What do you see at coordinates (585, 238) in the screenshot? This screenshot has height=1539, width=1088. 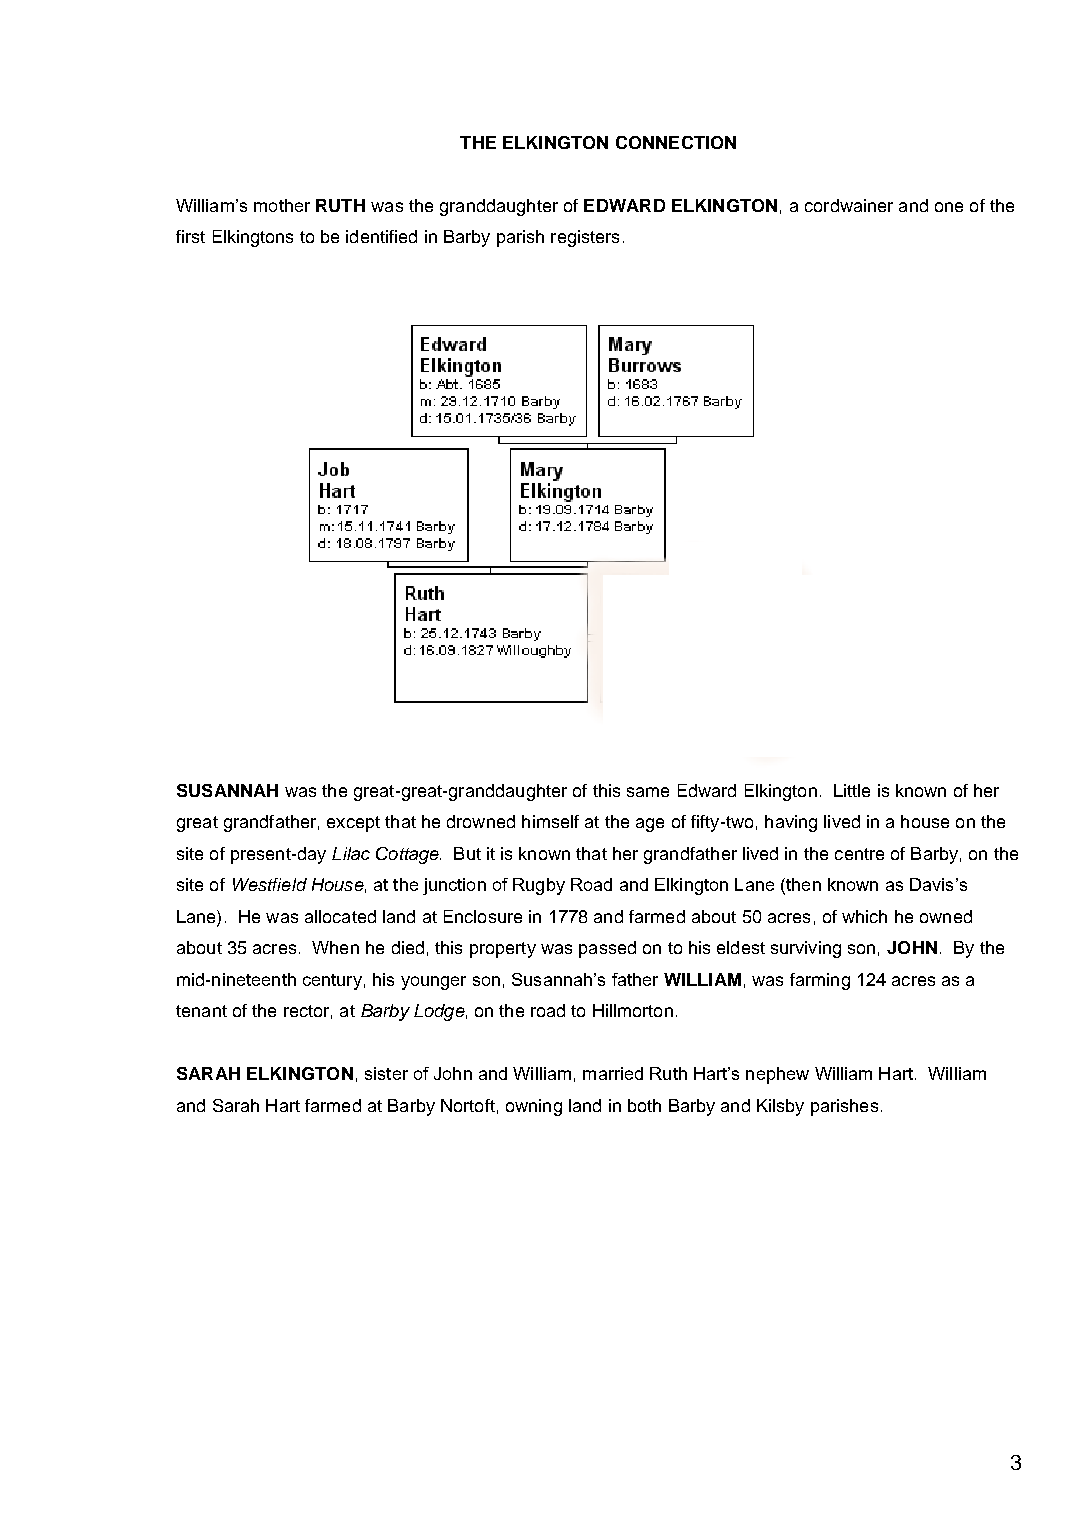 I see `registers` at bounding box center [585, 238].
